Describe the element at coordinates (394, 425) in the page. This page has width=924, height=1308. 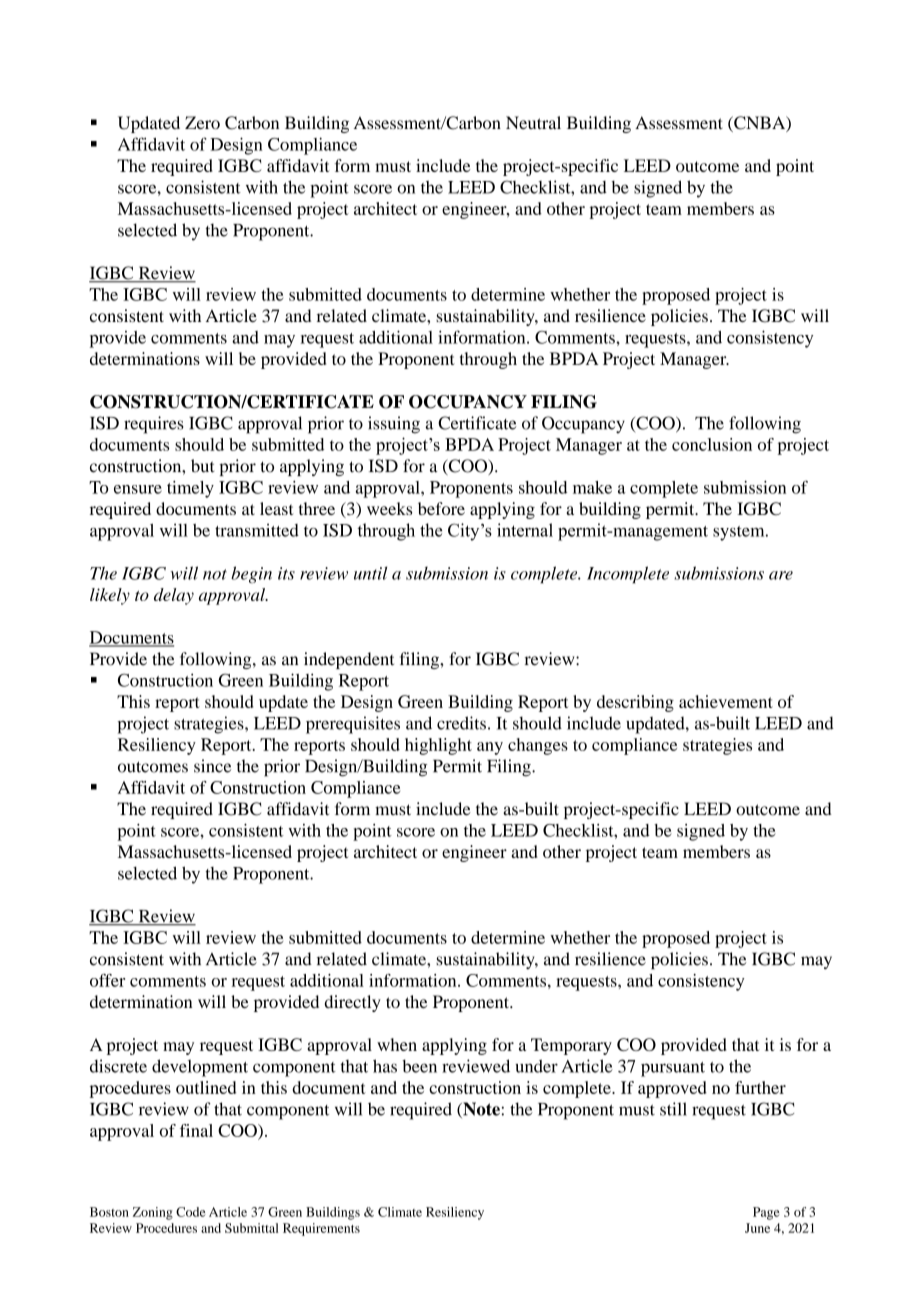
I see `issuing` at that location.
